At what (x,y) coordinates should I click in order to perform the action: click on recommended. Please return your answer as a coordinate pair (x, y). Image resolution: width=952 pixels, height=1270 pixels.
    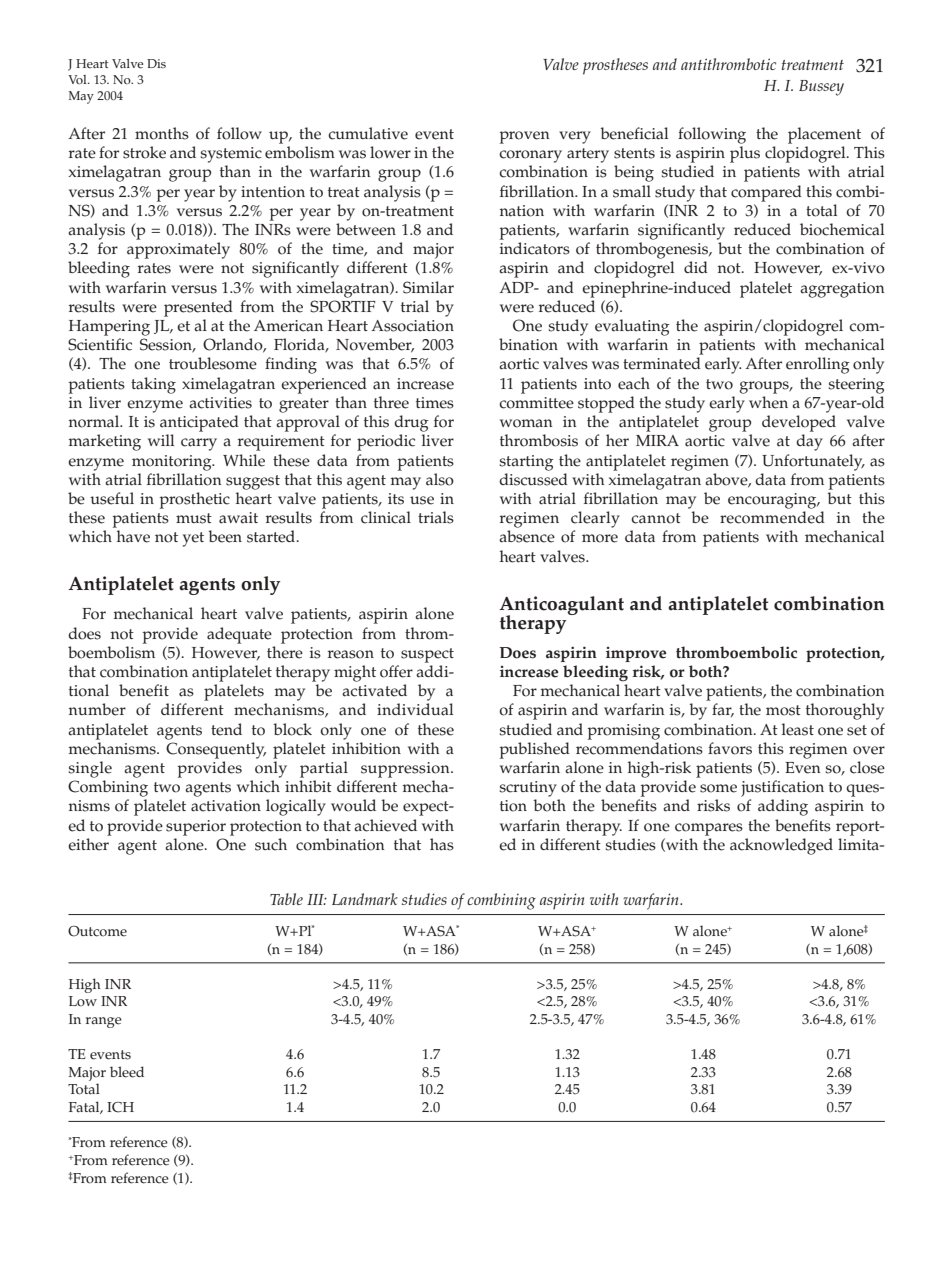
    Looking at the image, I should click on (772, 517).
